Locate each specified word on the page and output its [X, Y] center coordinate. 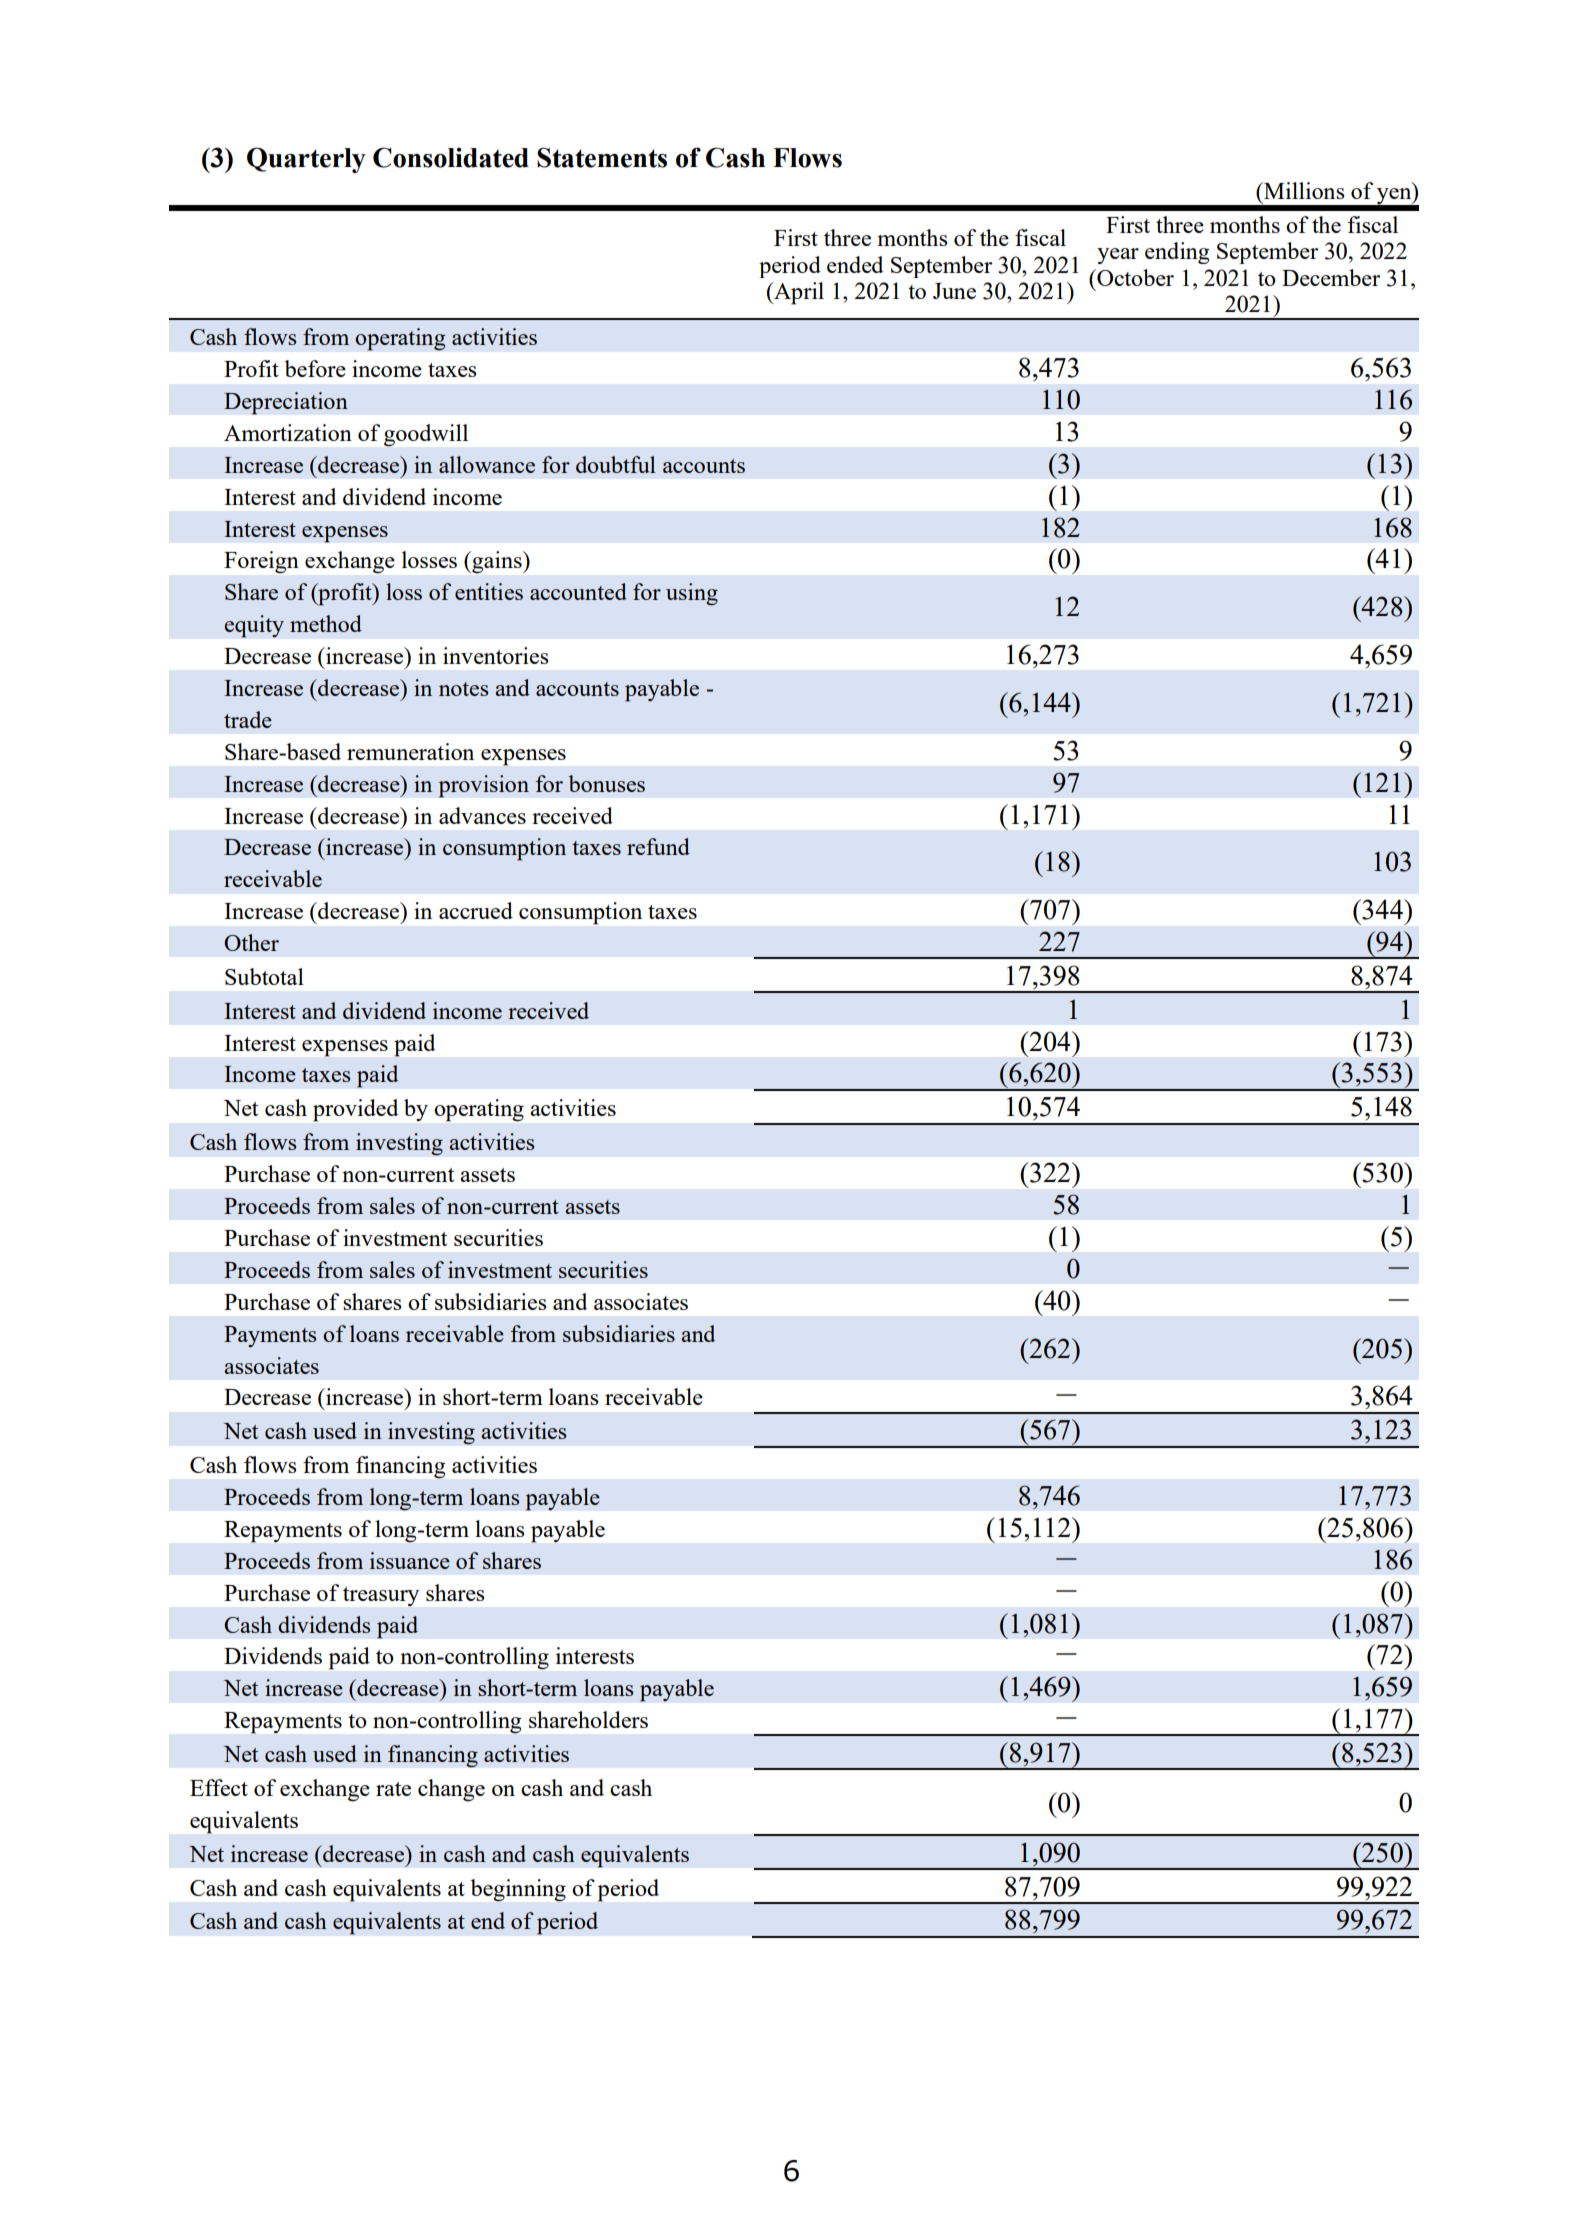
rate [393, 1789]
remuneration [410, 751]
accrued [476, 910]
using [692, 594]
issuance [410, 1560]
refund [658, 846]
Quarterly [306, 160]
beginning [518, 1890]
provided [355, 1110]
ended [855, 264]
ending [1177, 253]
